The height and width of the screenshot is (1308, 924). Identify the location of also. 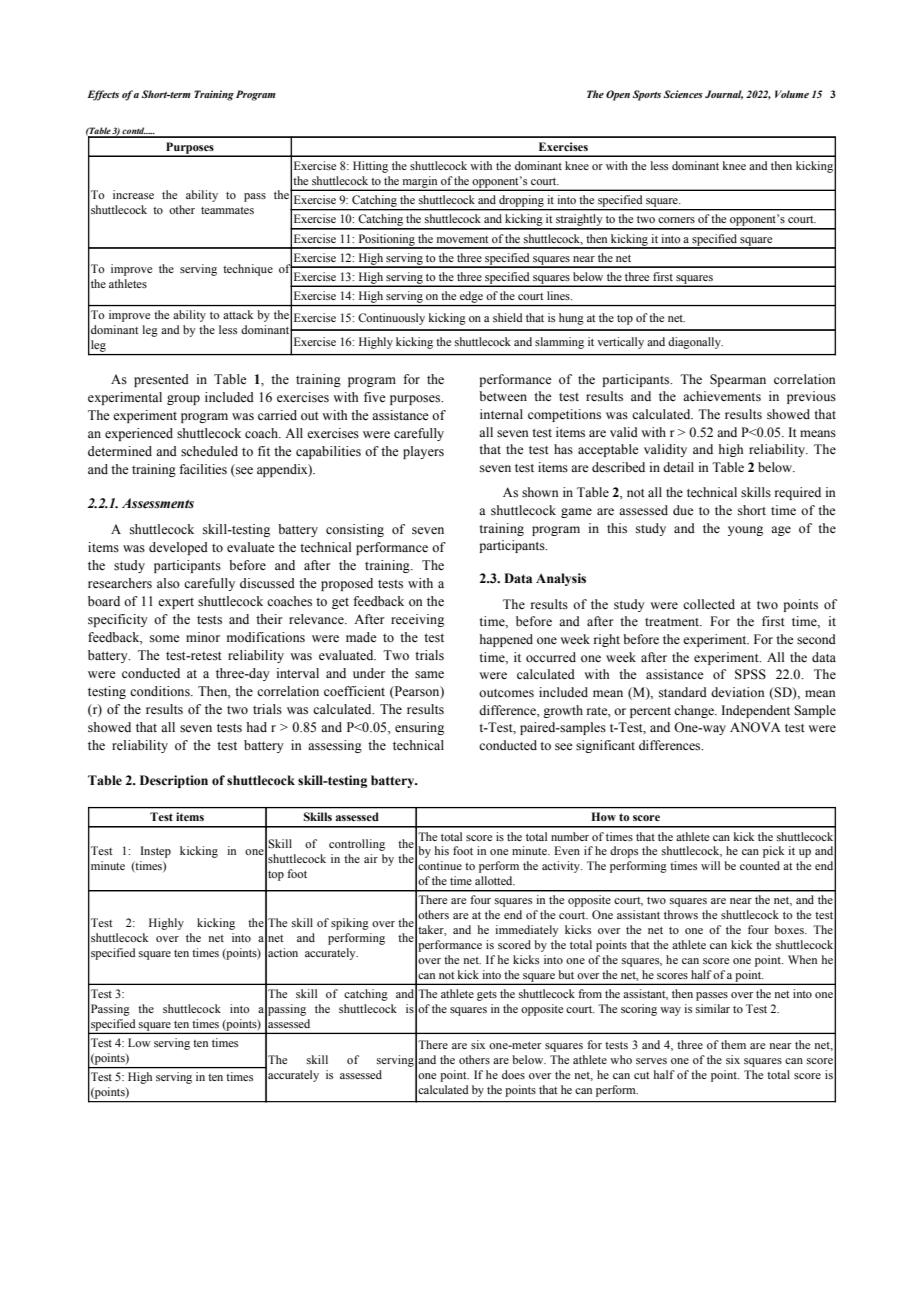
(168, 583).
